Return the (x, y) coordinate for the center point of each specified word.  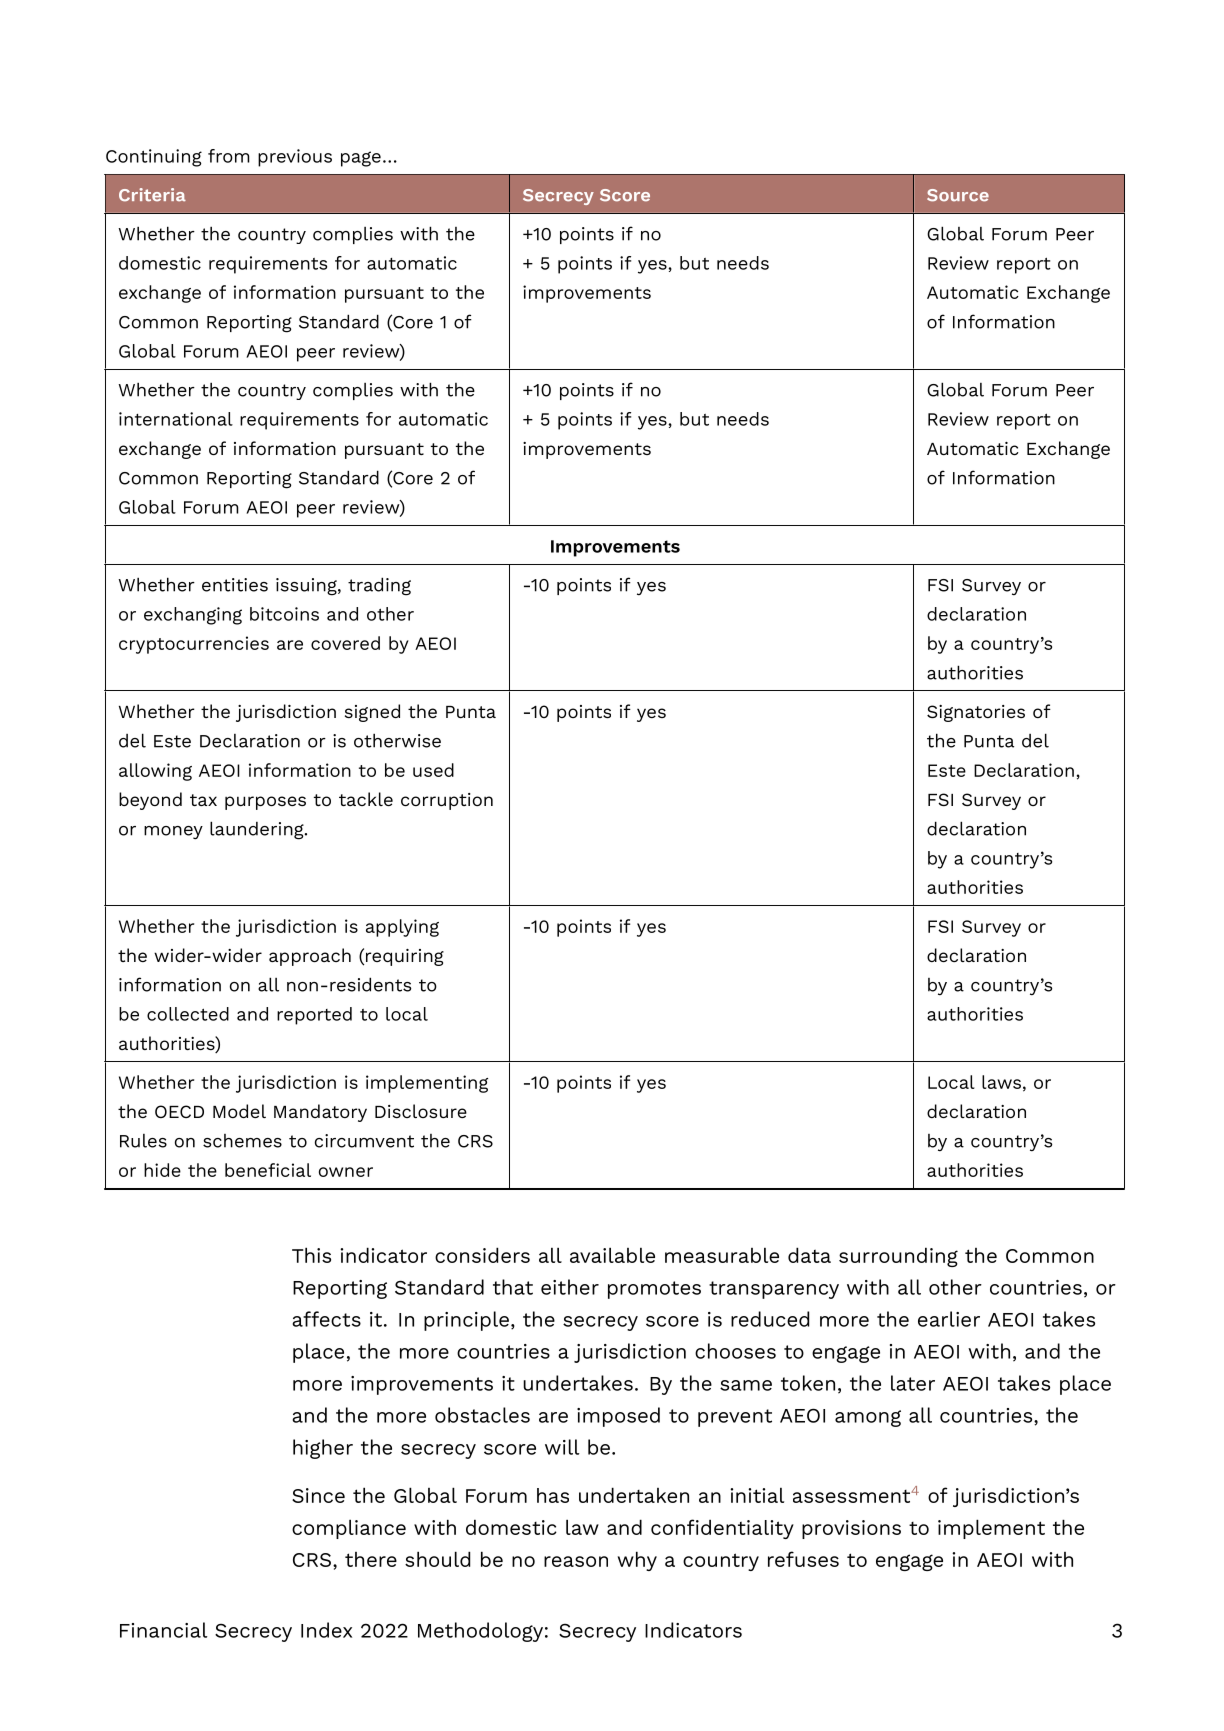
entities (235, 585)
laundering (258, 830)
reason (576, 1561)
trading (379, 586)
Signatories (976, 713)
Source (958, 195)
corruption (447, 801)
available (612, 1255)
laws (1001, 1082)
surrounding (898, 1257)
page (361, 159)
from (229, 156)
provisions (851, 1529)
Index (326, 1630)
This (311, 1255)
